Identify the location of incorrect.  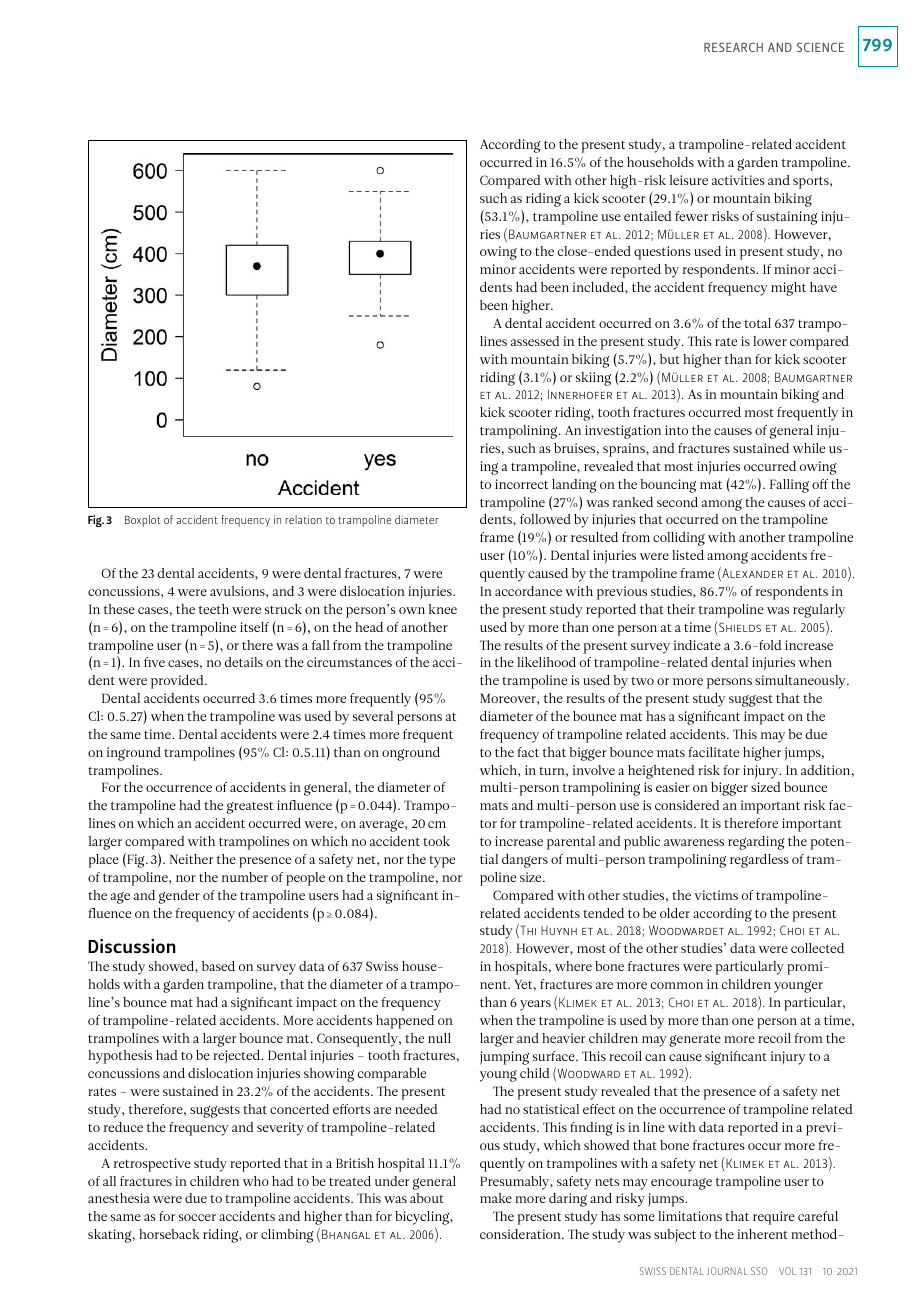
(521, 484).
